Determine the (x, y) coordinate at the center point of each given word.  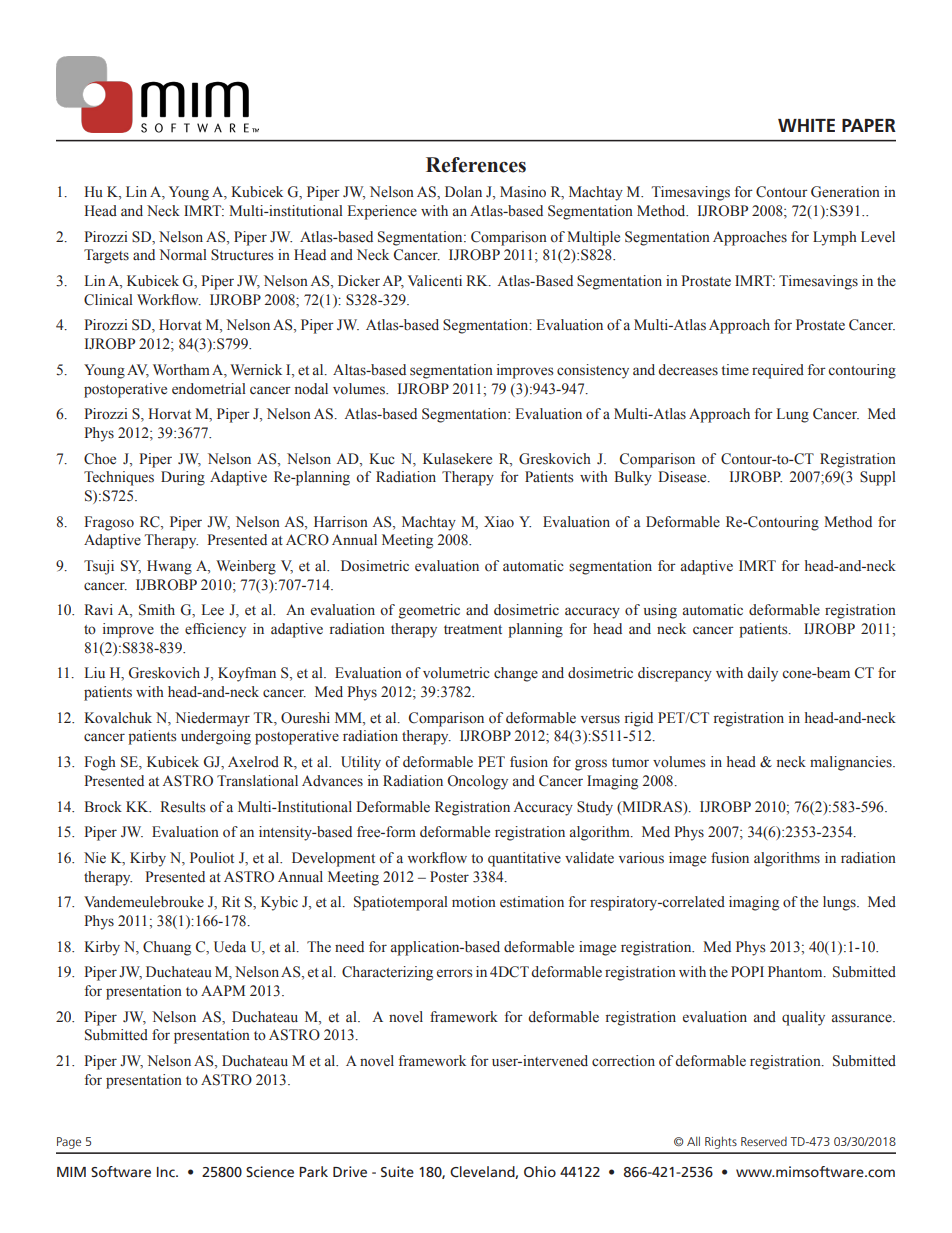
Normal (183, 255)
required (778, 371)
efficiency (215, 630)
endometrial (209, 389)
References (476, 165)
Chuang (167, 948)
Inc (167, 1172)
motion (474, 902)
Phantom (796, 972)
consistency (593, 371)
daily (762, 674)
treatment (473, 630)
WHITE (806, 125)
